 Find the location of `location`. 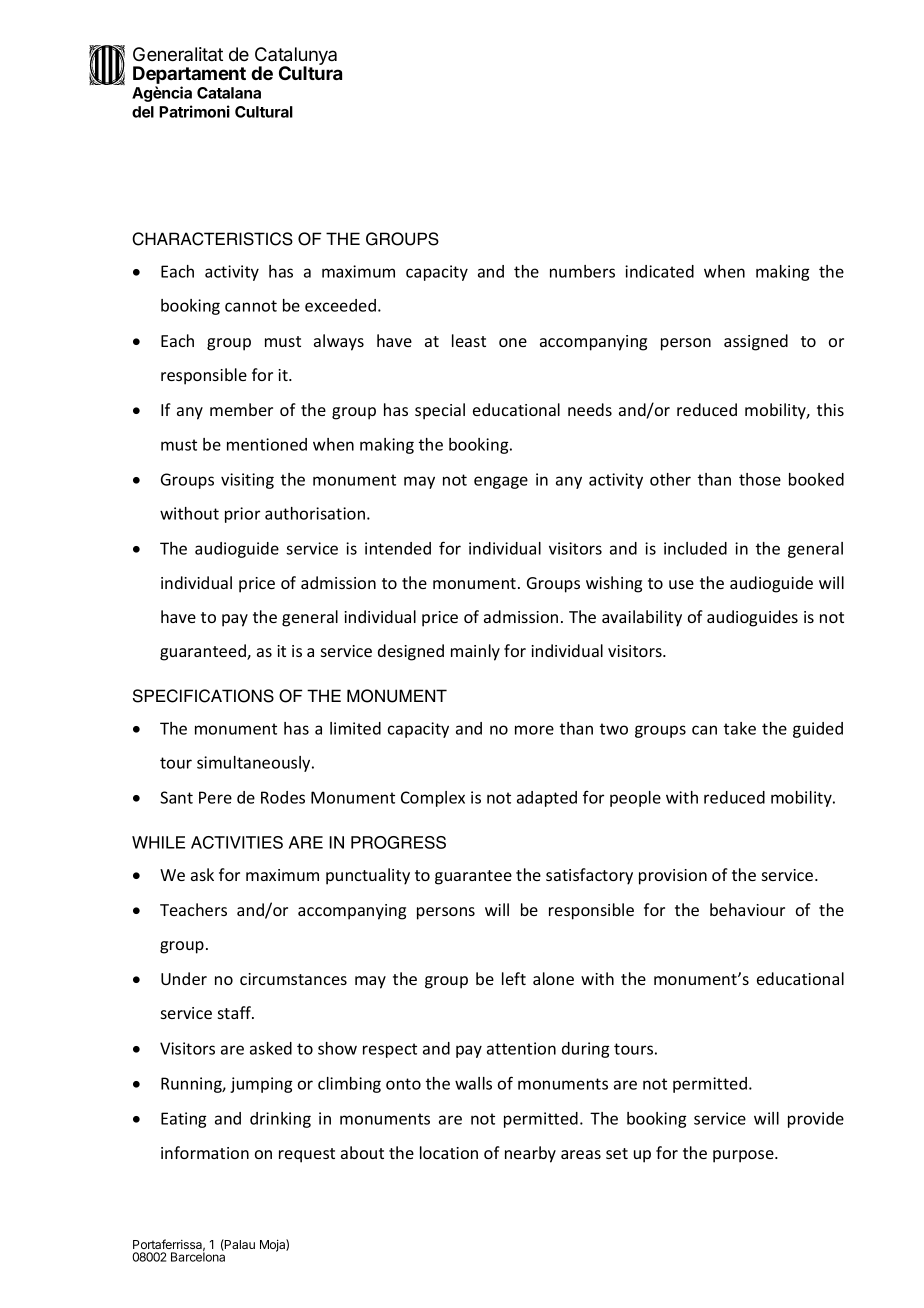

location is located at coordinates (449, 1152).
